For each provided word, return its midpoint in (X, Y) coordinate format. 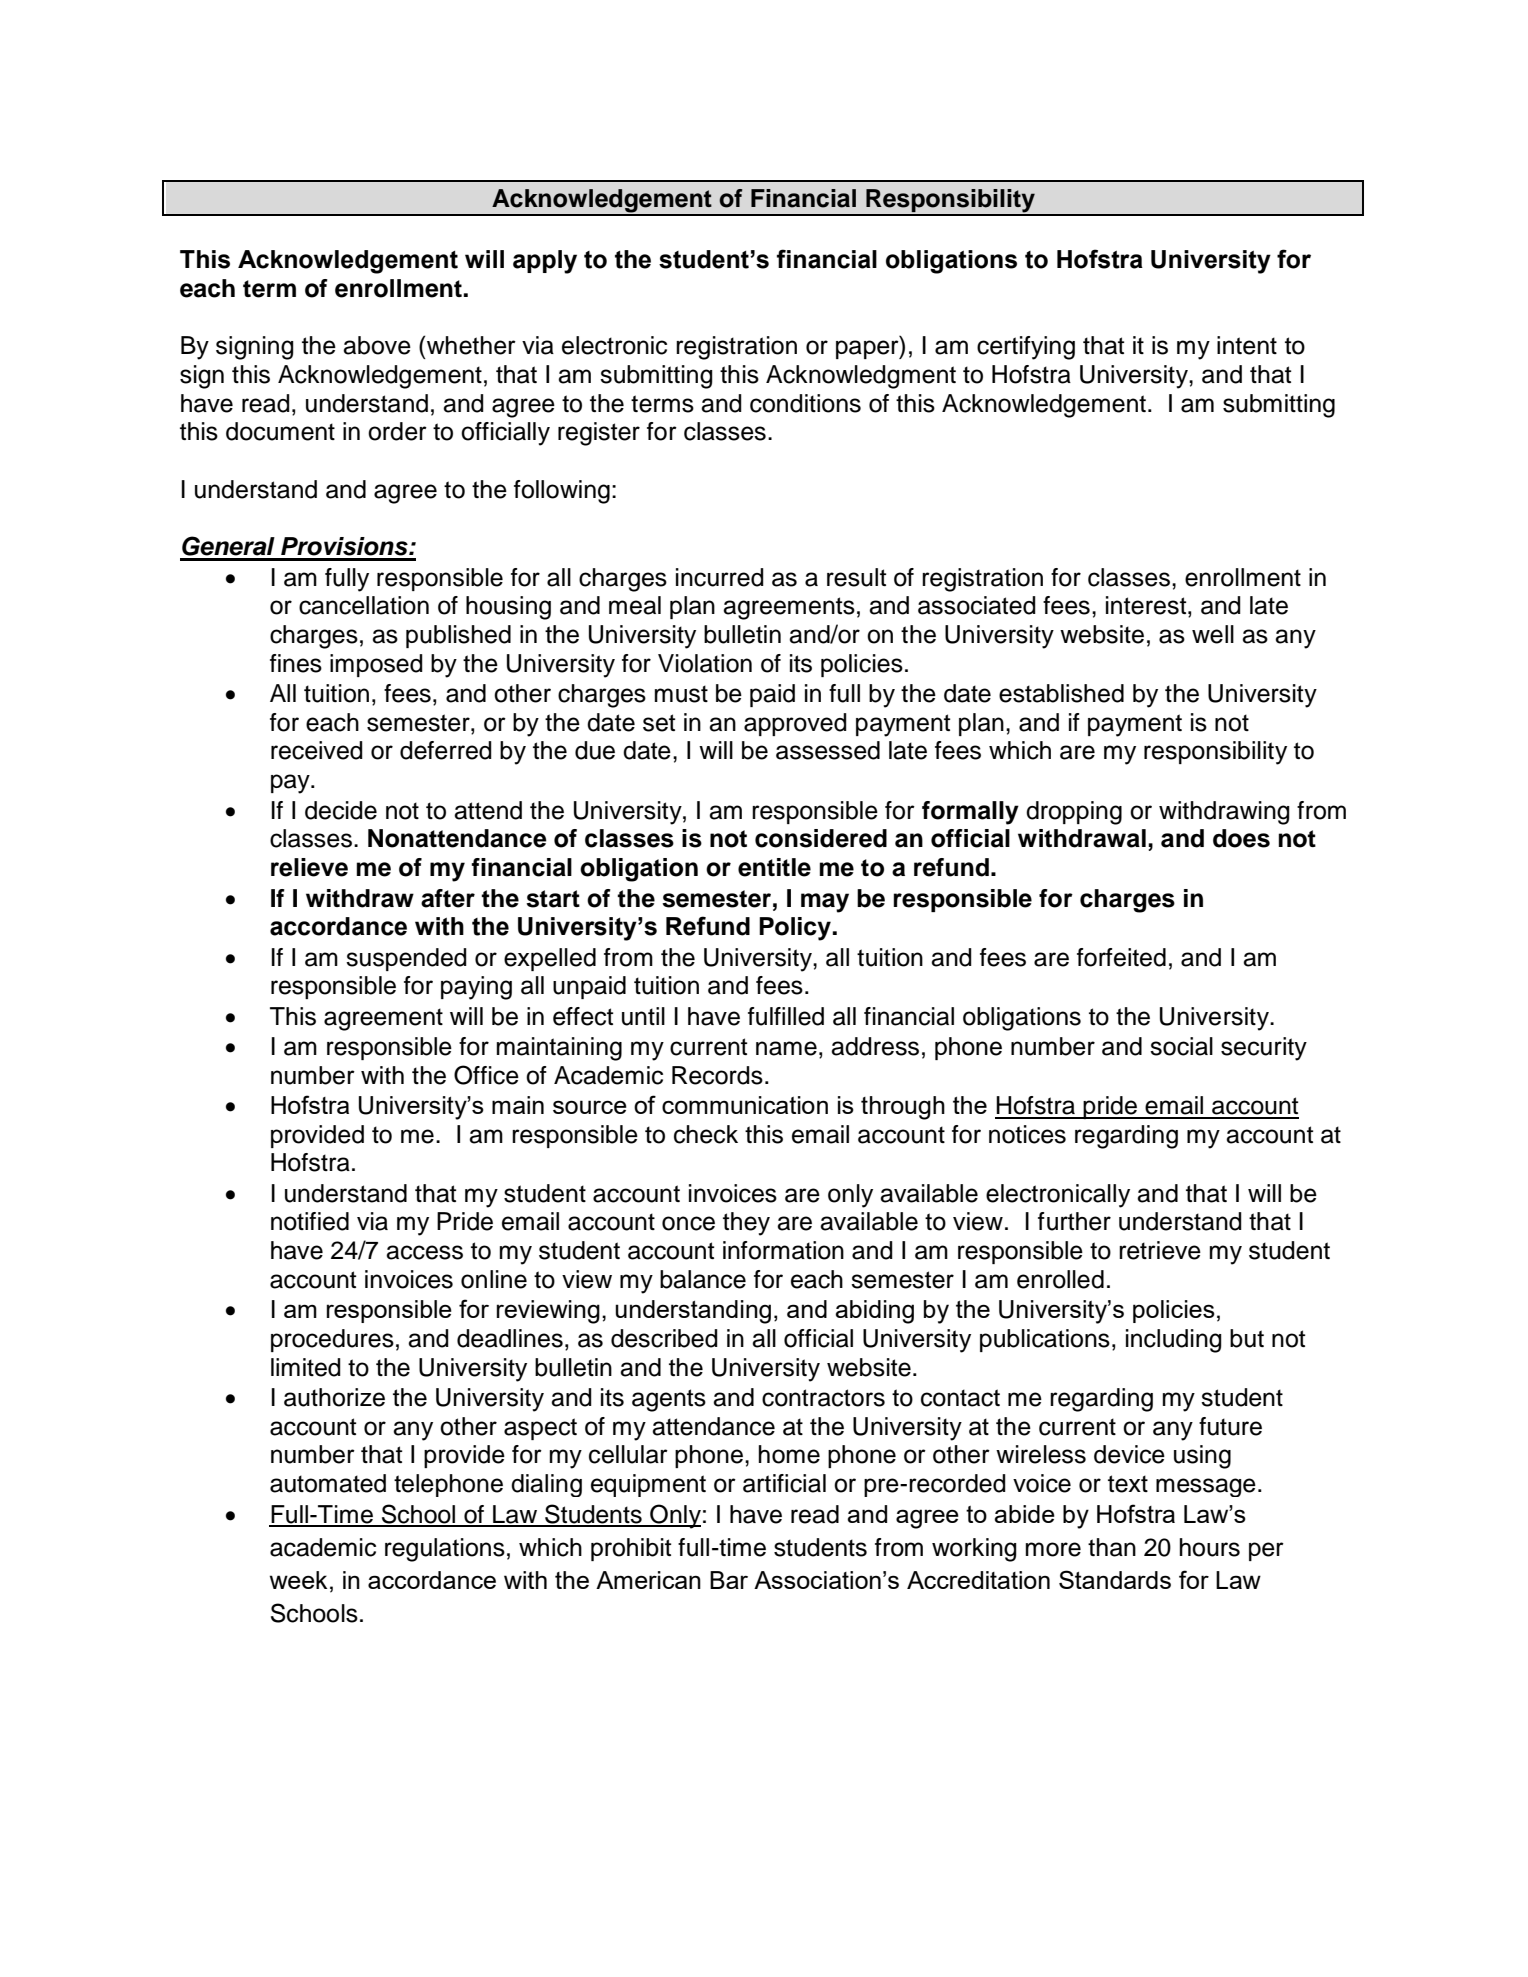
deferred (446, 750)
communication (745, 1105)
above (377, 345)
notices (1027, 1134)
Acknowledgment (861, 377)
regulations (445, 1550)
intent (1247, 345)
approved (795, 724)
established (1061, 693)
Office (486, 1075)
